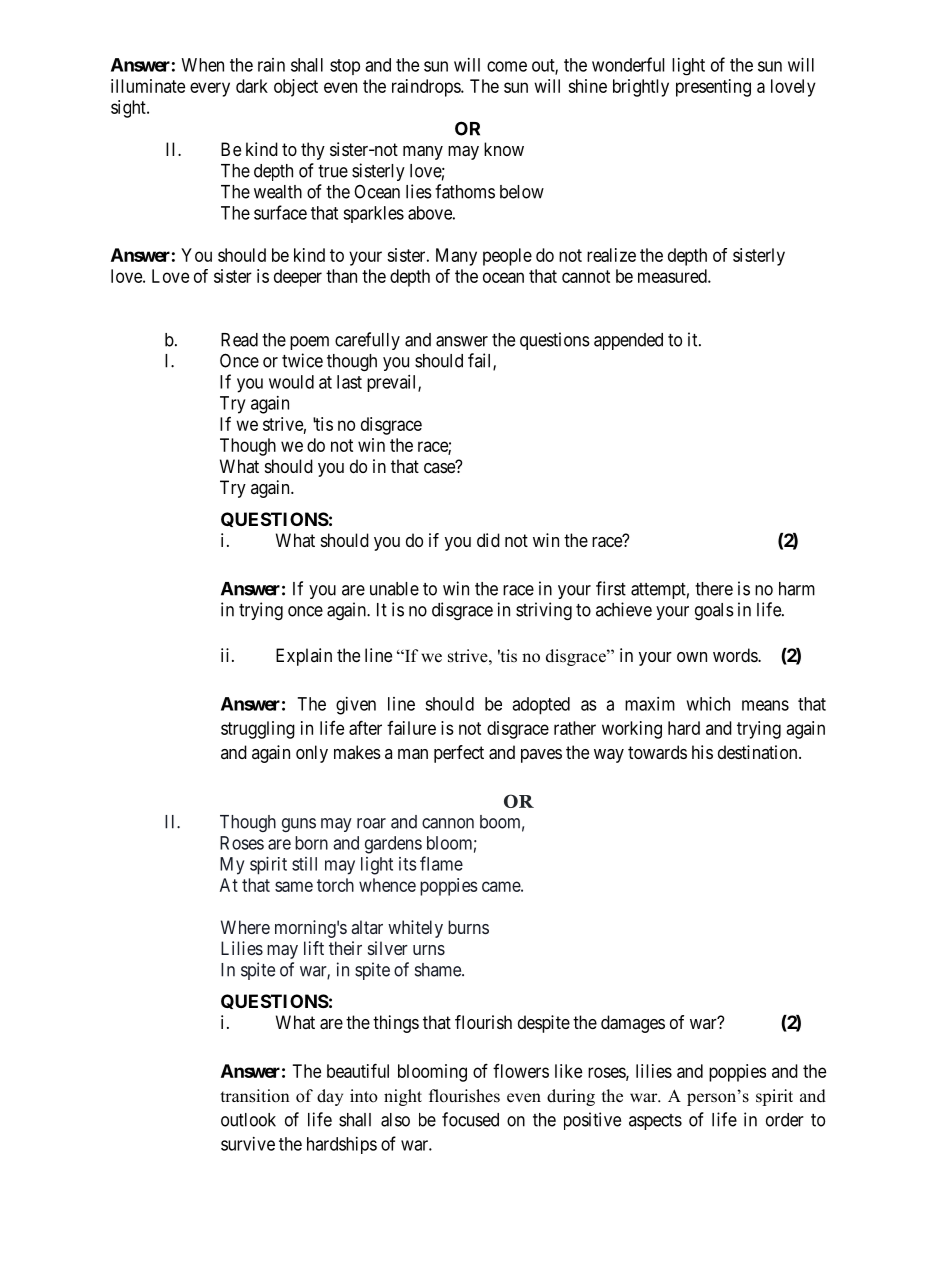 Image resolution: width=936 pixels, height=1288 pixels. What do you see at coordinates (470, 1119) in the page?
I see `focused` at bounding box center [470, 1119].
